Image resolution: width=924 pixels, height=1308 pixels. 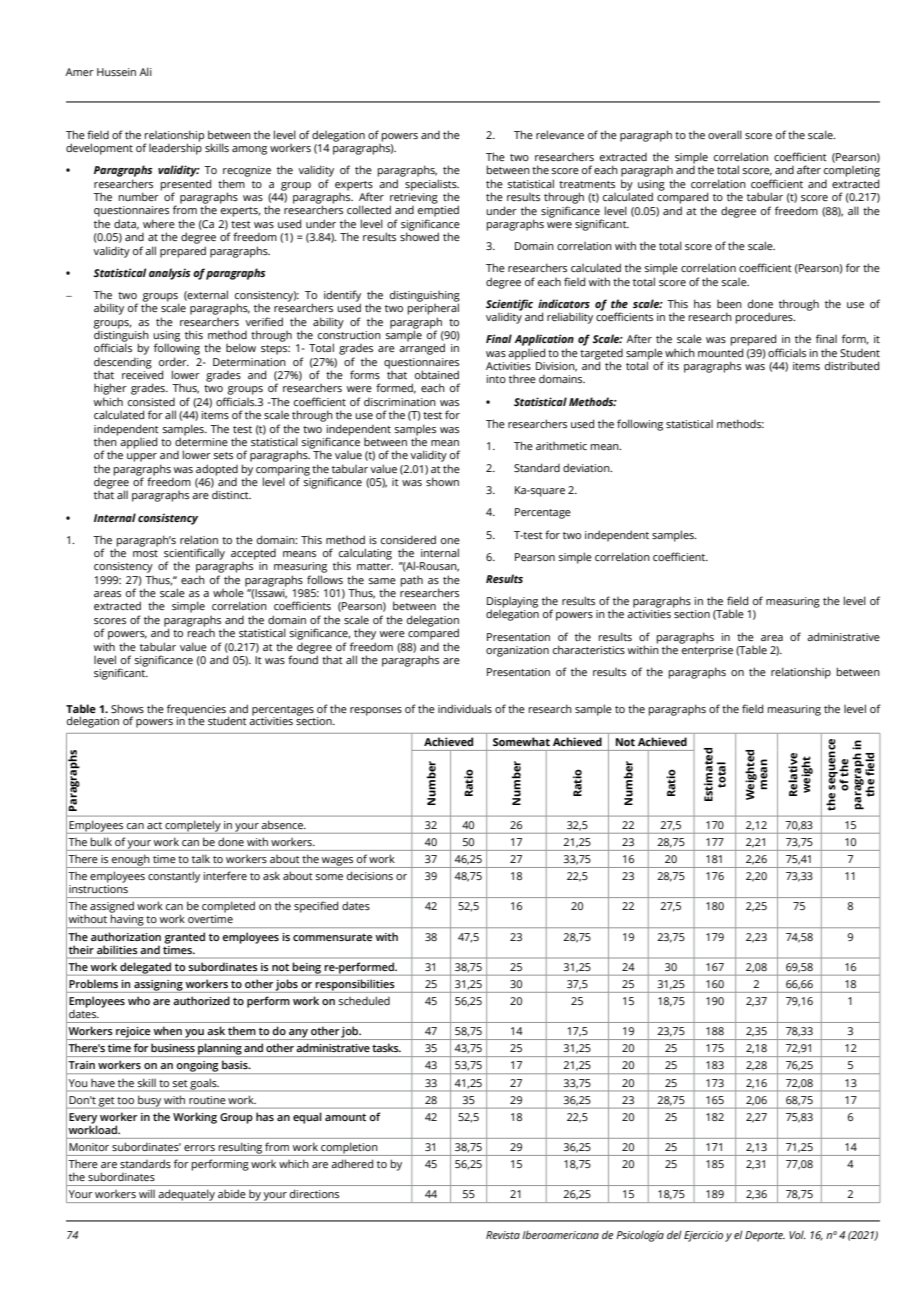 What do you see at coordinates (706, 650) in the image?
I see `enterprise` at bounding box center [706, 650].
